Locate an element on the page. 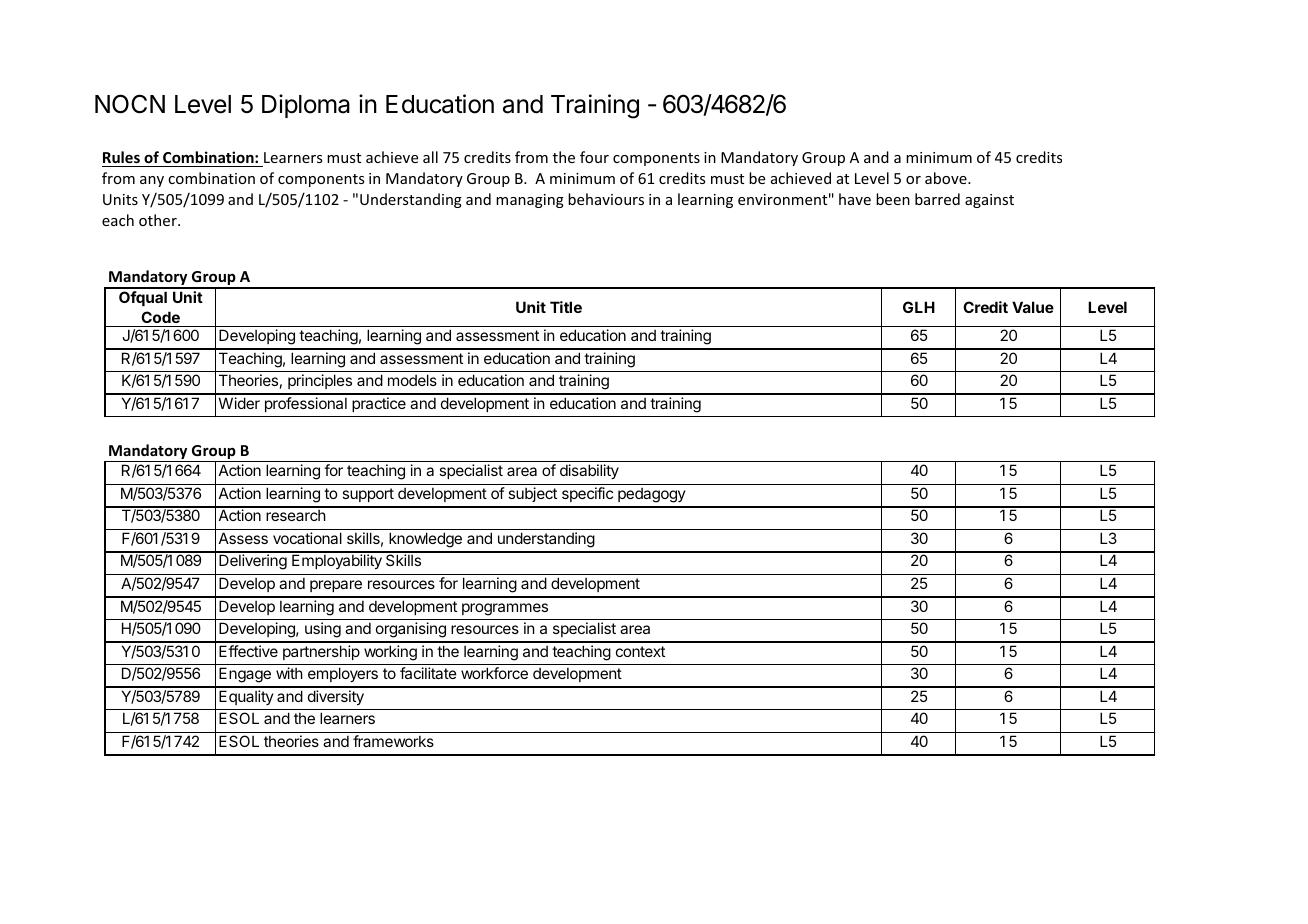 The height and width of the image is (924, 1308). Title is located at coordinates (566, 307).
